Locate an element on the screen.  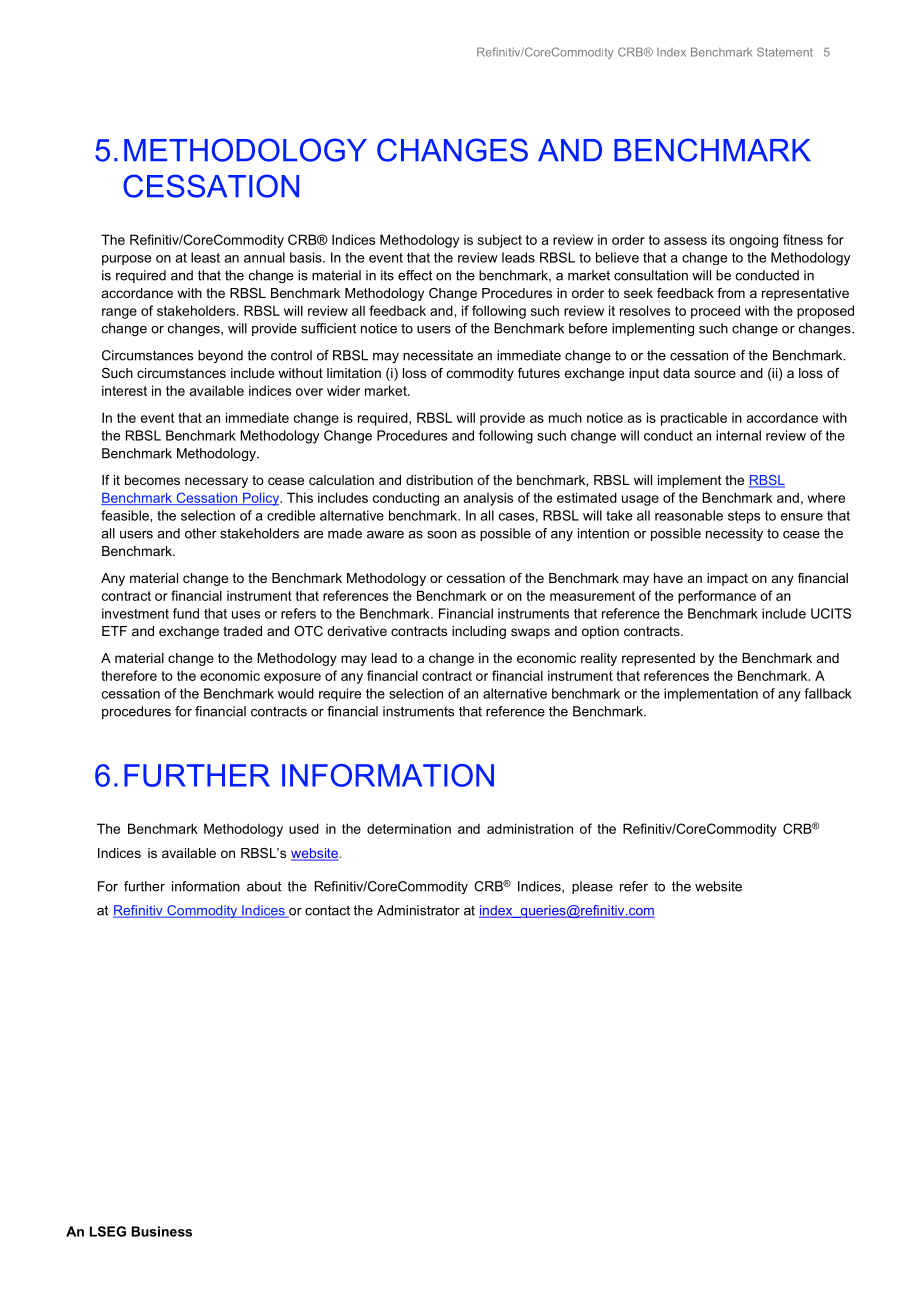
least is located at coordinates (205, 257).
